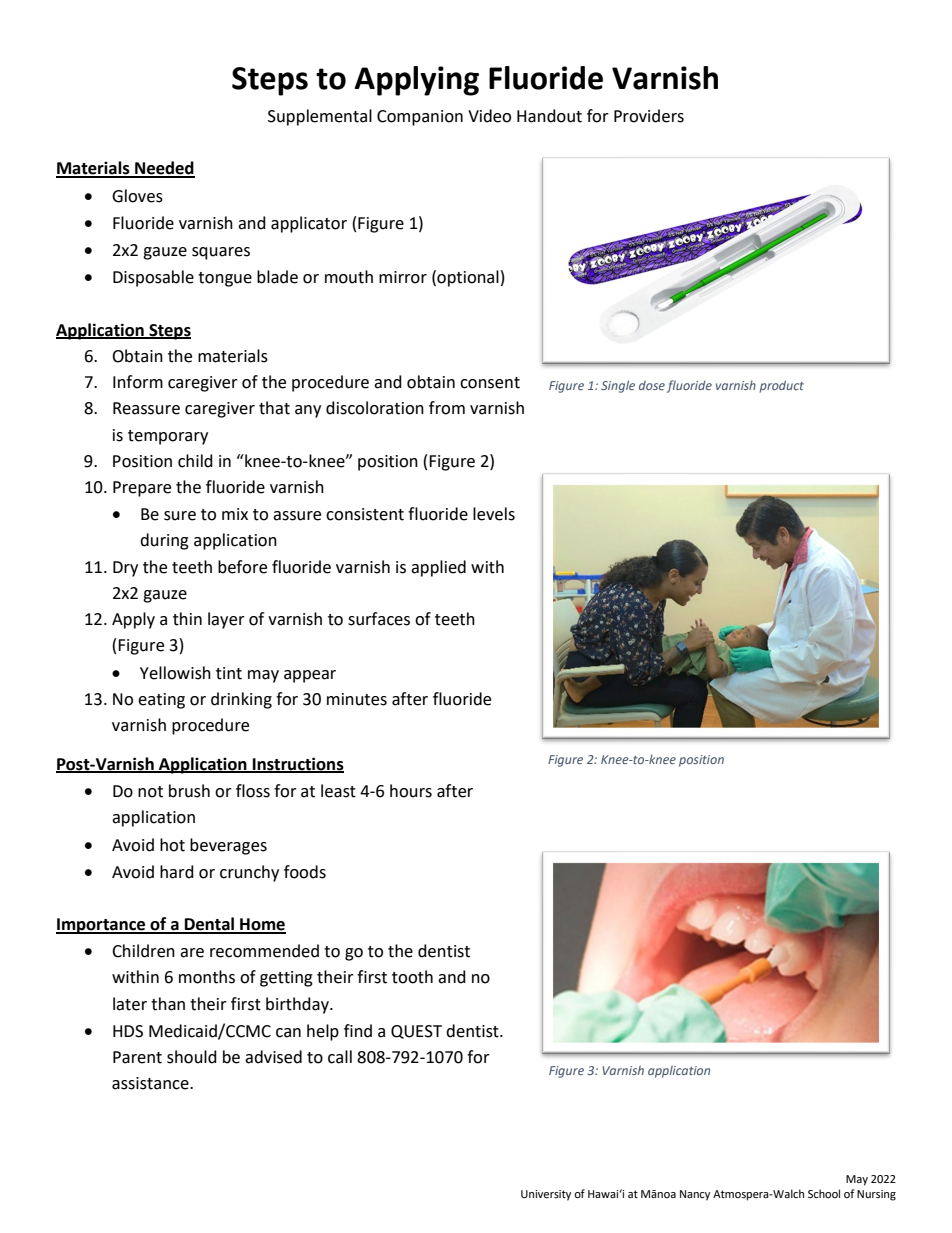 The image size is (952, 1233). What do you see at coordinates (489, 116) in the screenshot?
I see `Video` at bounding box center [489, 116].
